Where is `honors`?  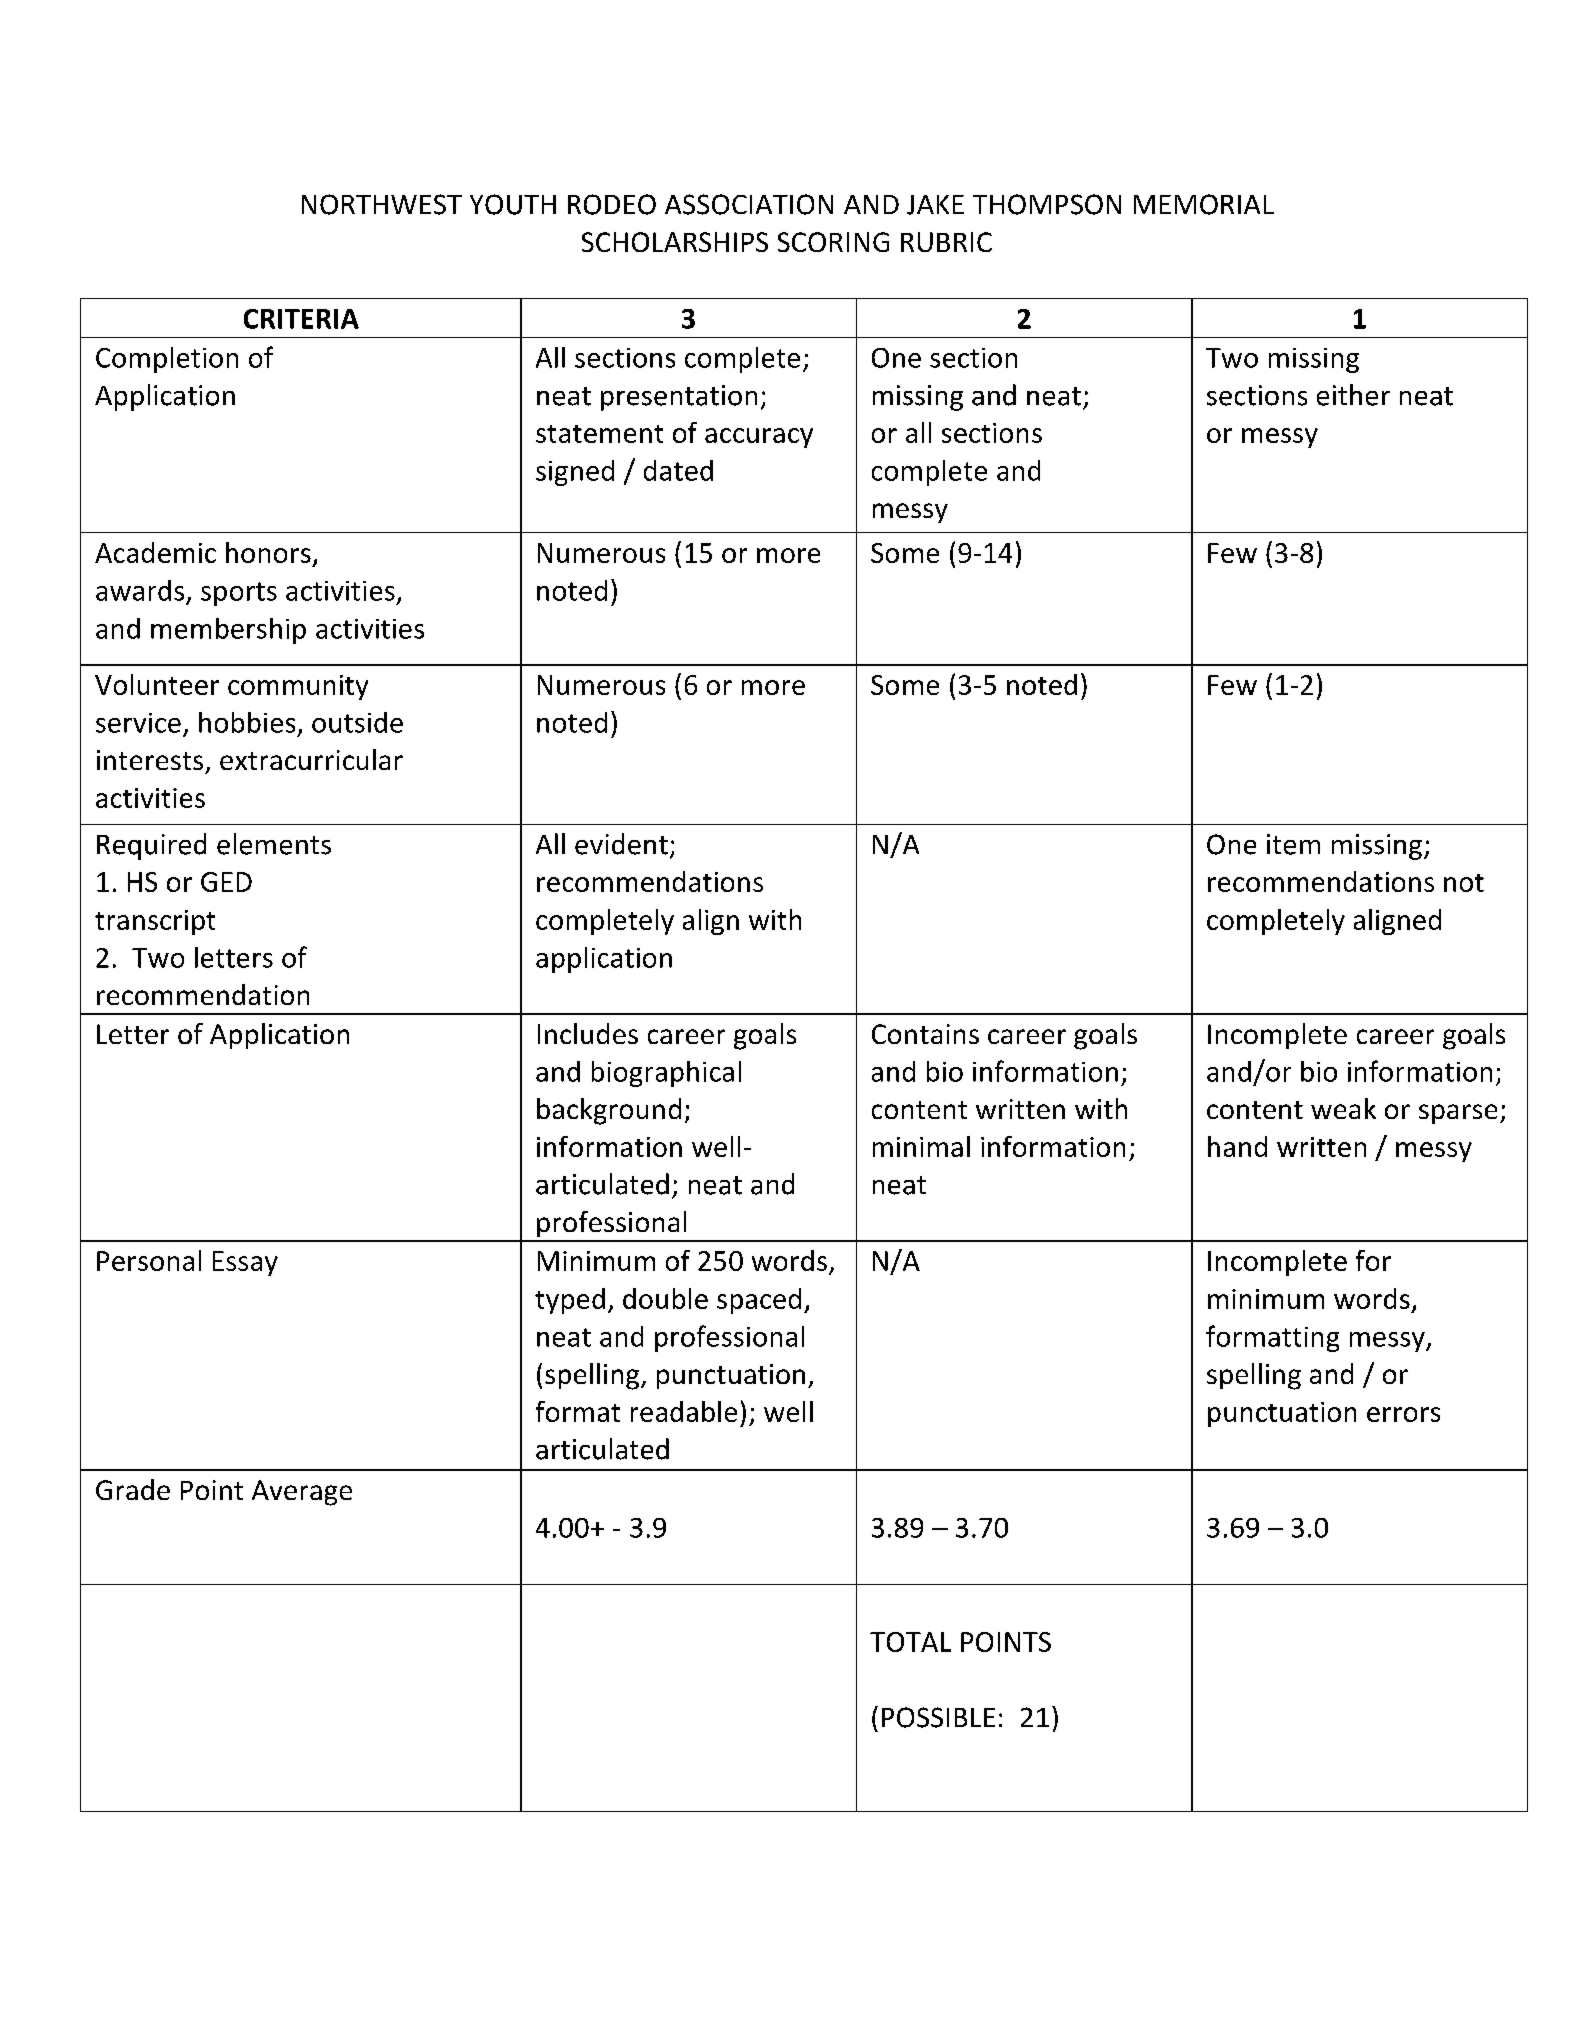 honors is located at coordinates (268, 552).
